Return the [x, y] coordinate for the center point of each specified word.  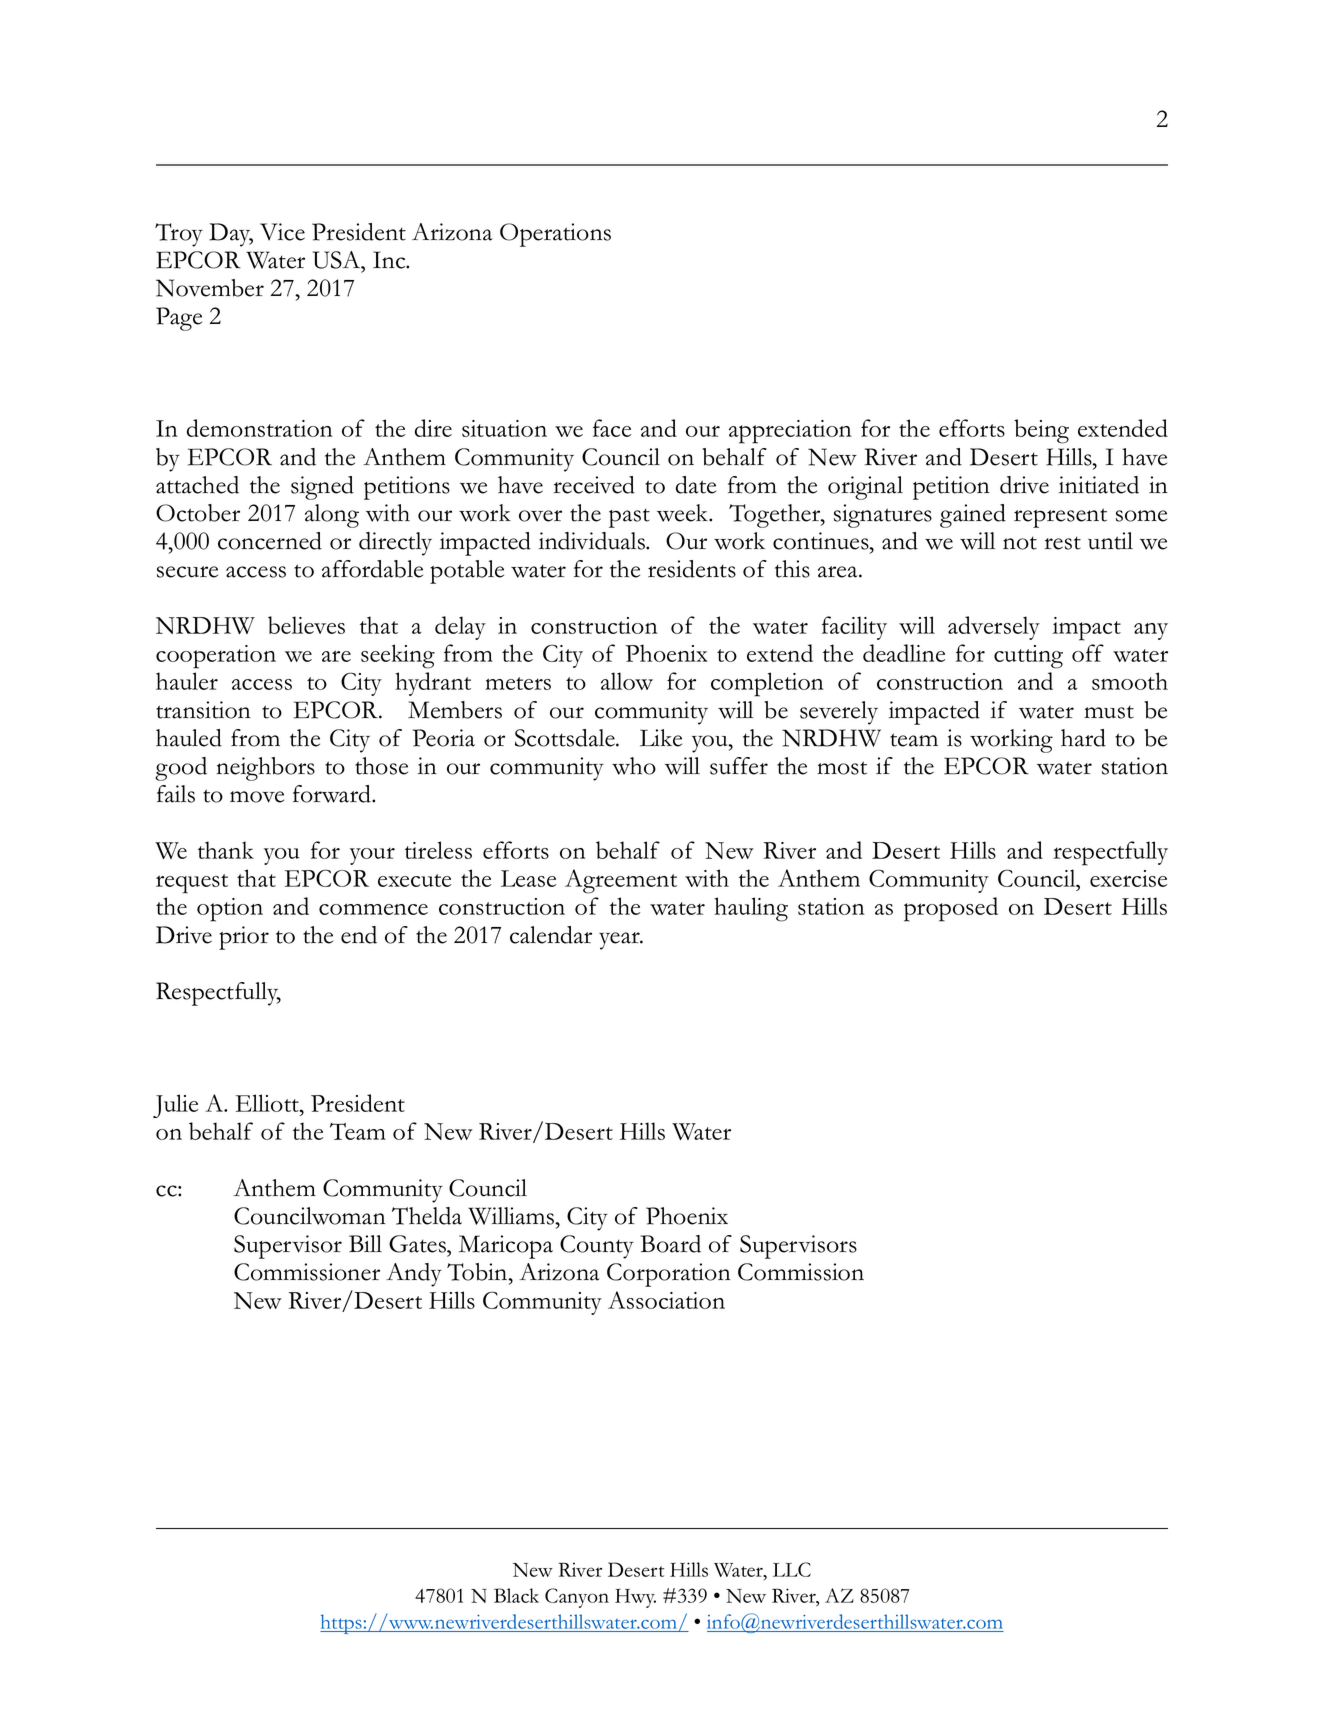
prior [244, 938]
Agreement [621, 881]
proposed [951, 909]
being [1041, 431]
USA [337, 260]
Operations [555, 235]
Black [516, 1595]
